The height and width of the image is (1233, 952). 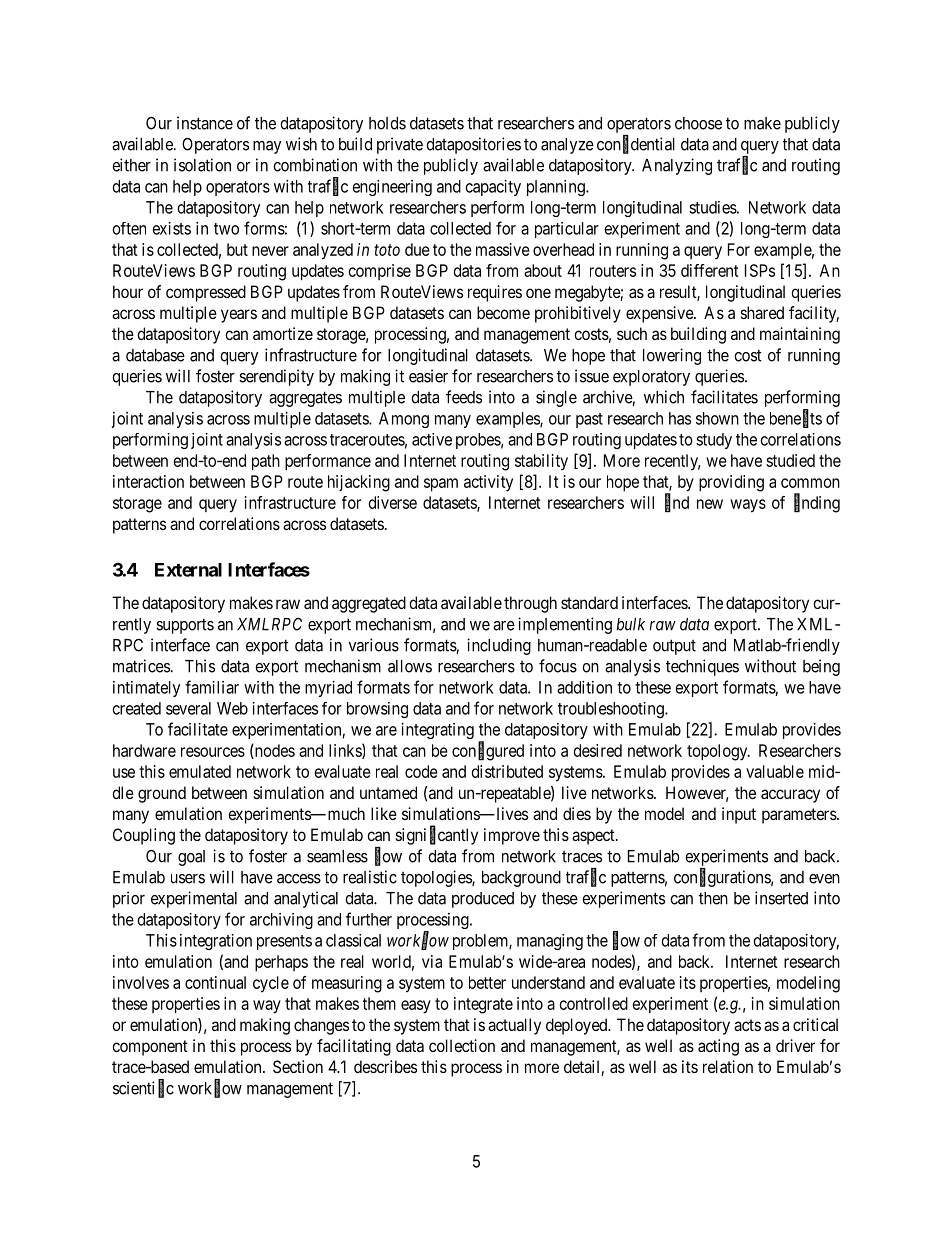 I want to click on acting, so click(x=718, y=1047).
